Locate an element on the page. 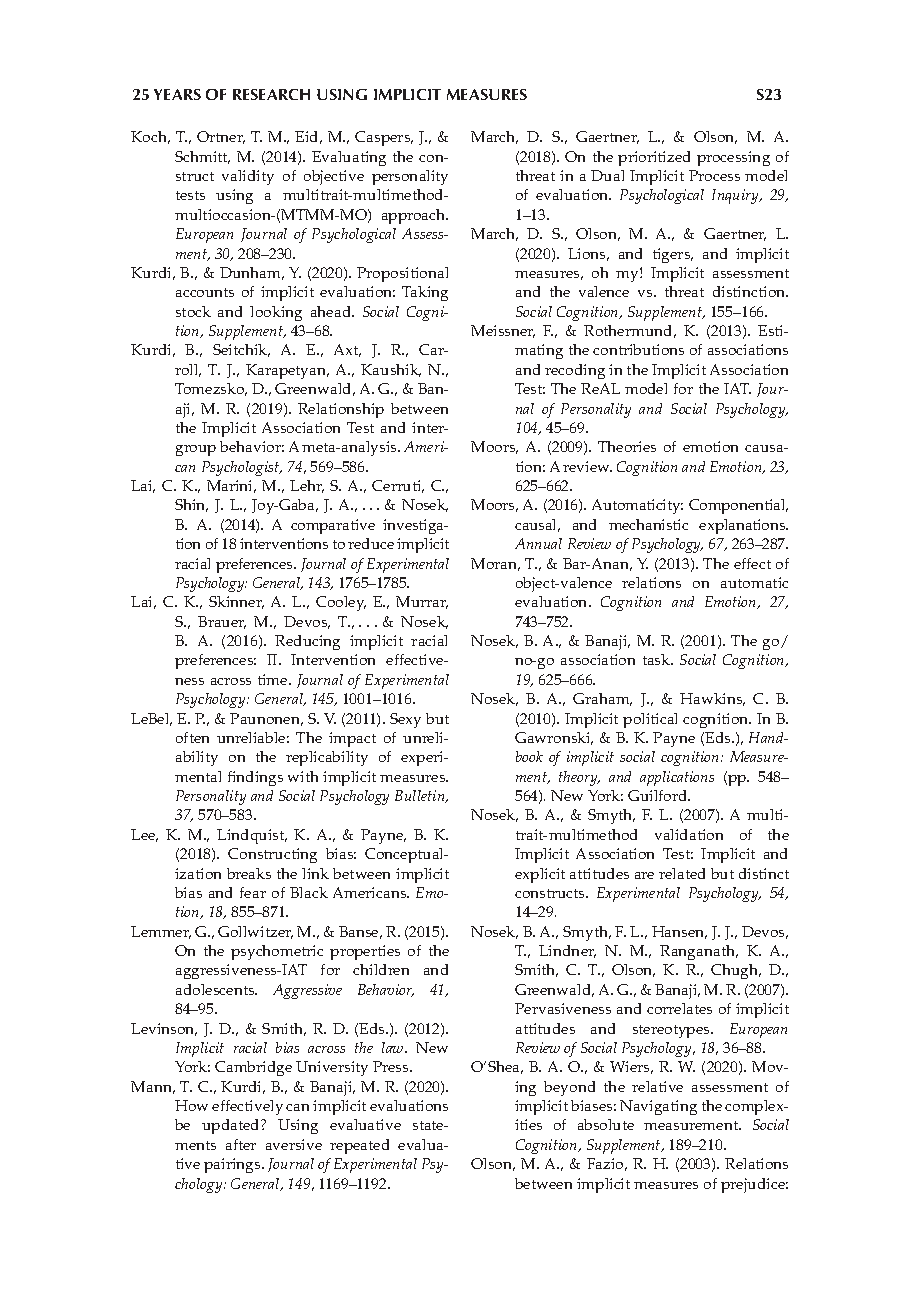  Bulletin is located at coordinates (421, 796).
